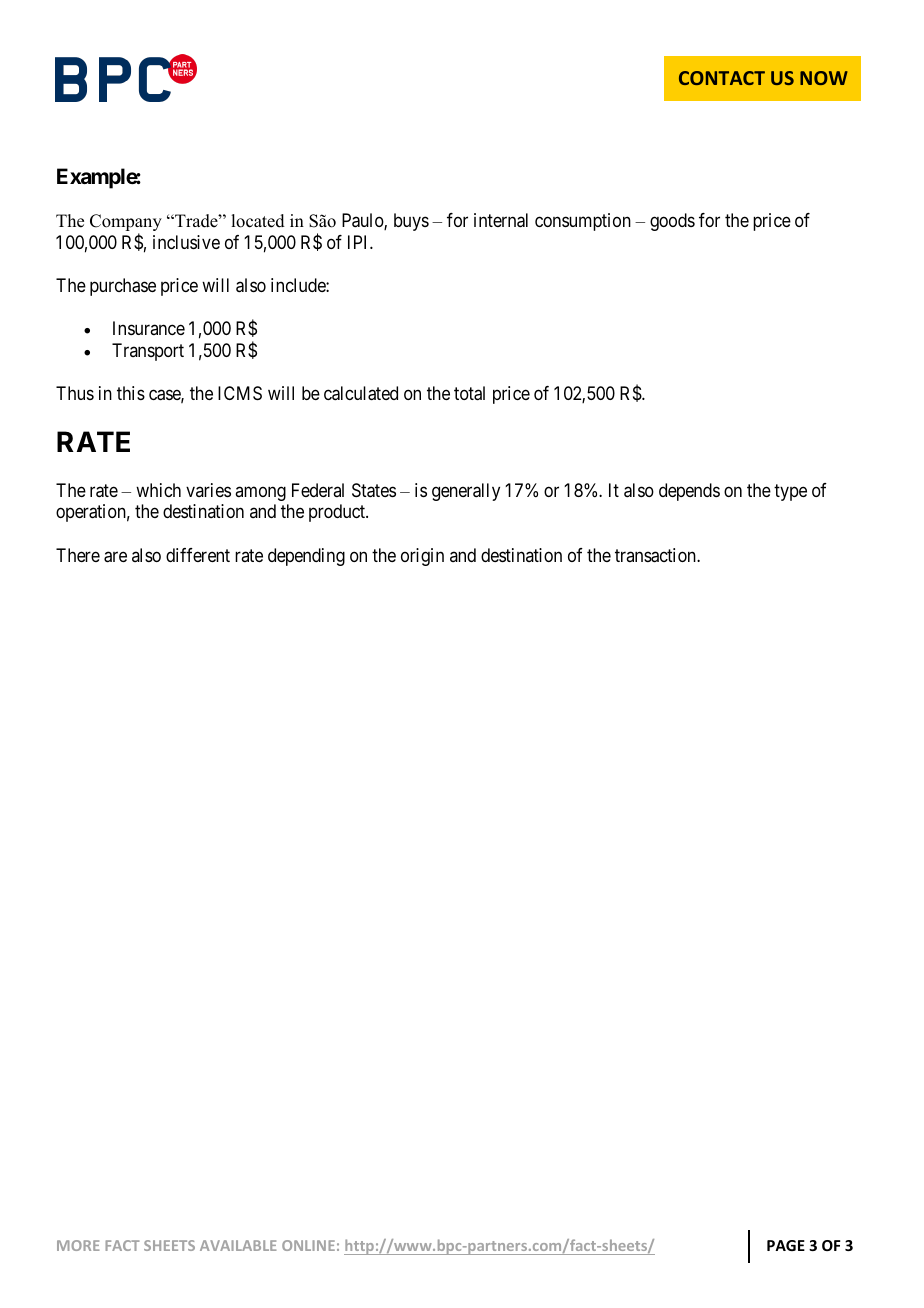 The width and height of the screenshot is (924, 1308). Describe the element at coordinates (306, 557) in the screenshot. I see `depending` at that location.
